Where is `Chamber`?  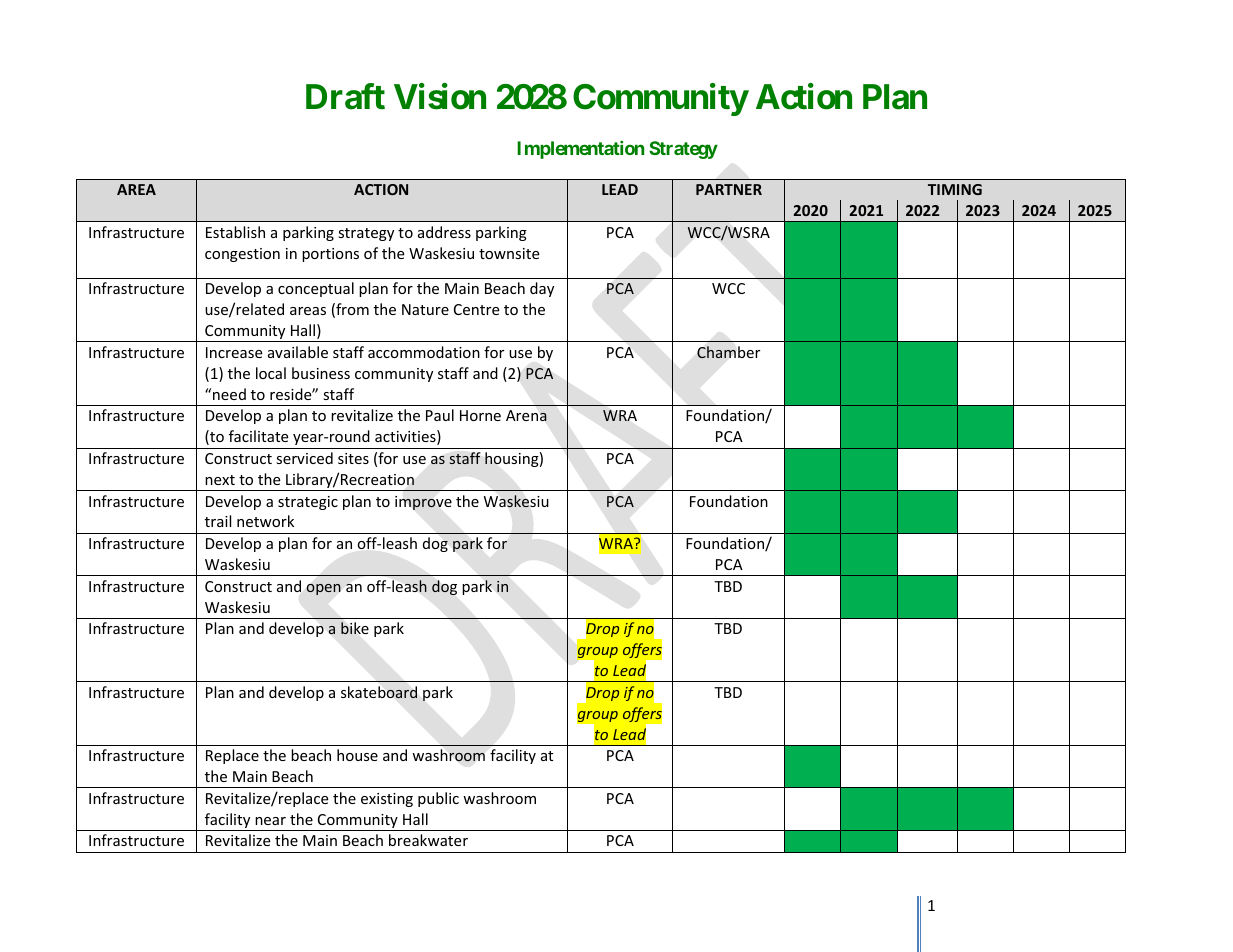
Chamber is located at coordinates (728, 352).
